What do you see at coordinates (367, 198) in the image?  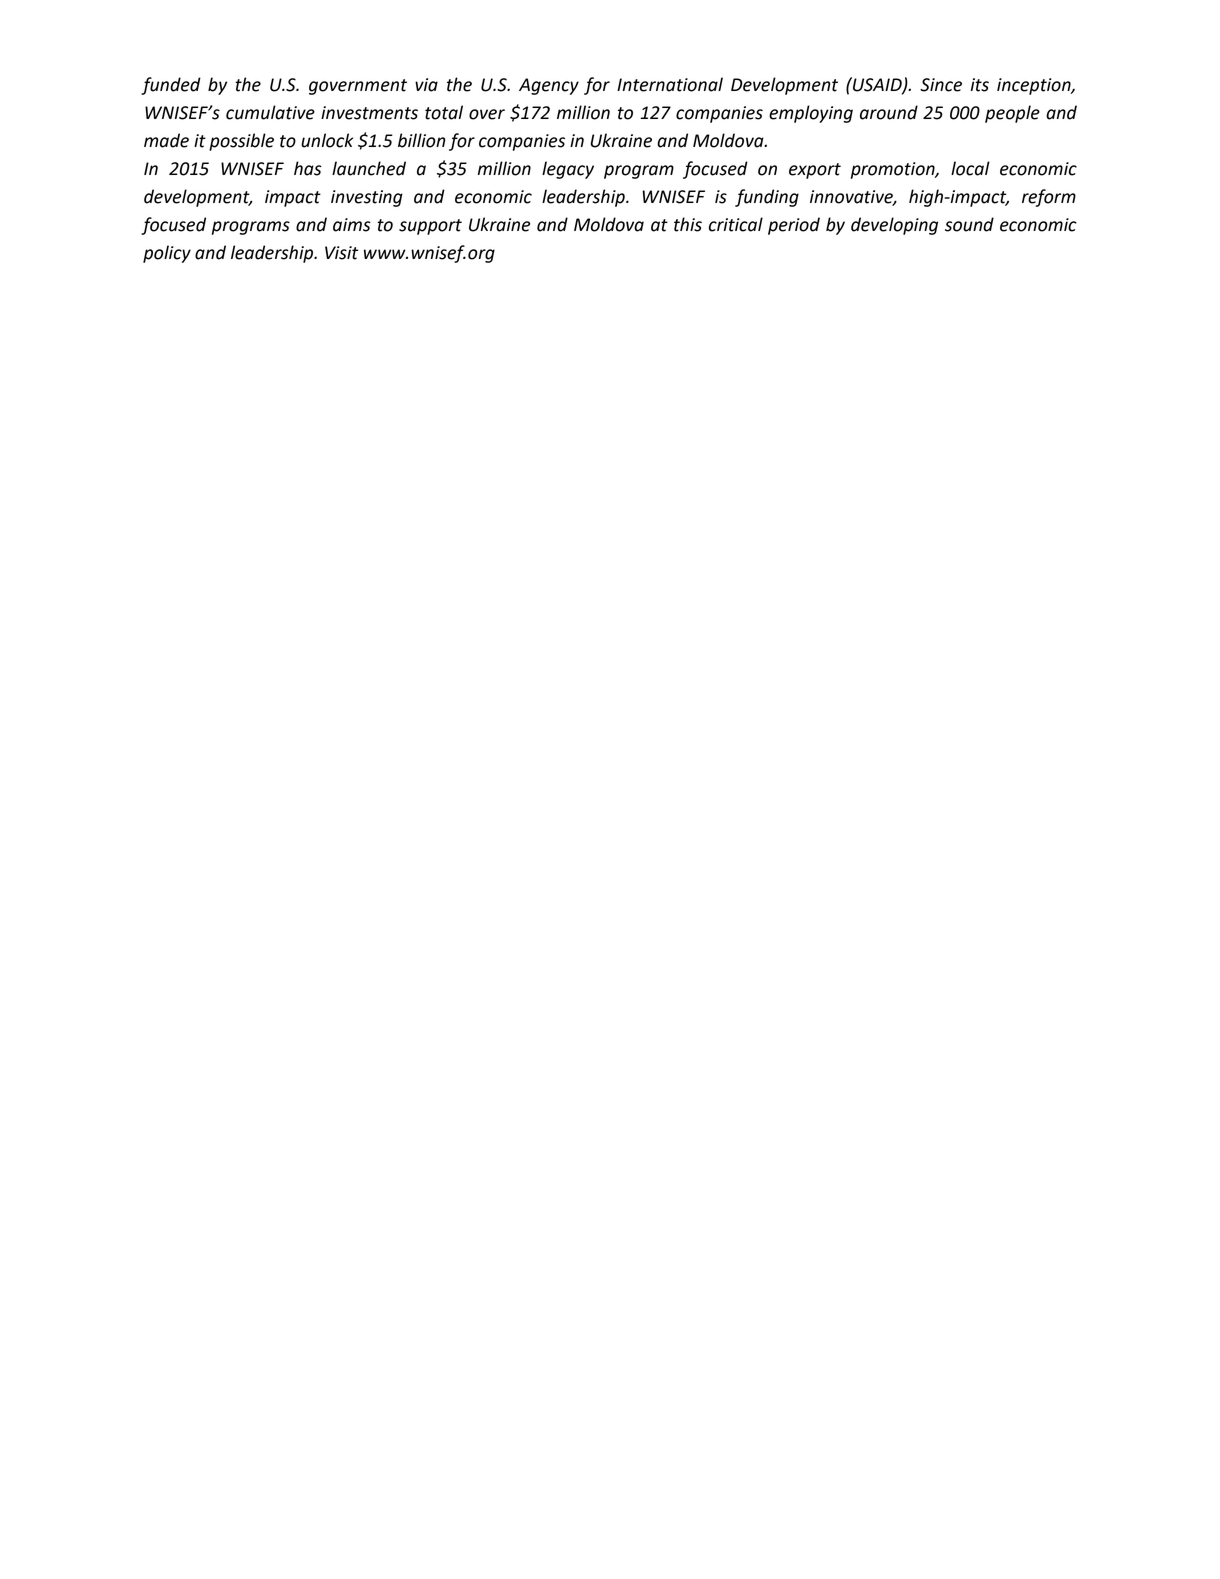 I see `investing` at bounding box center [367, 198].
